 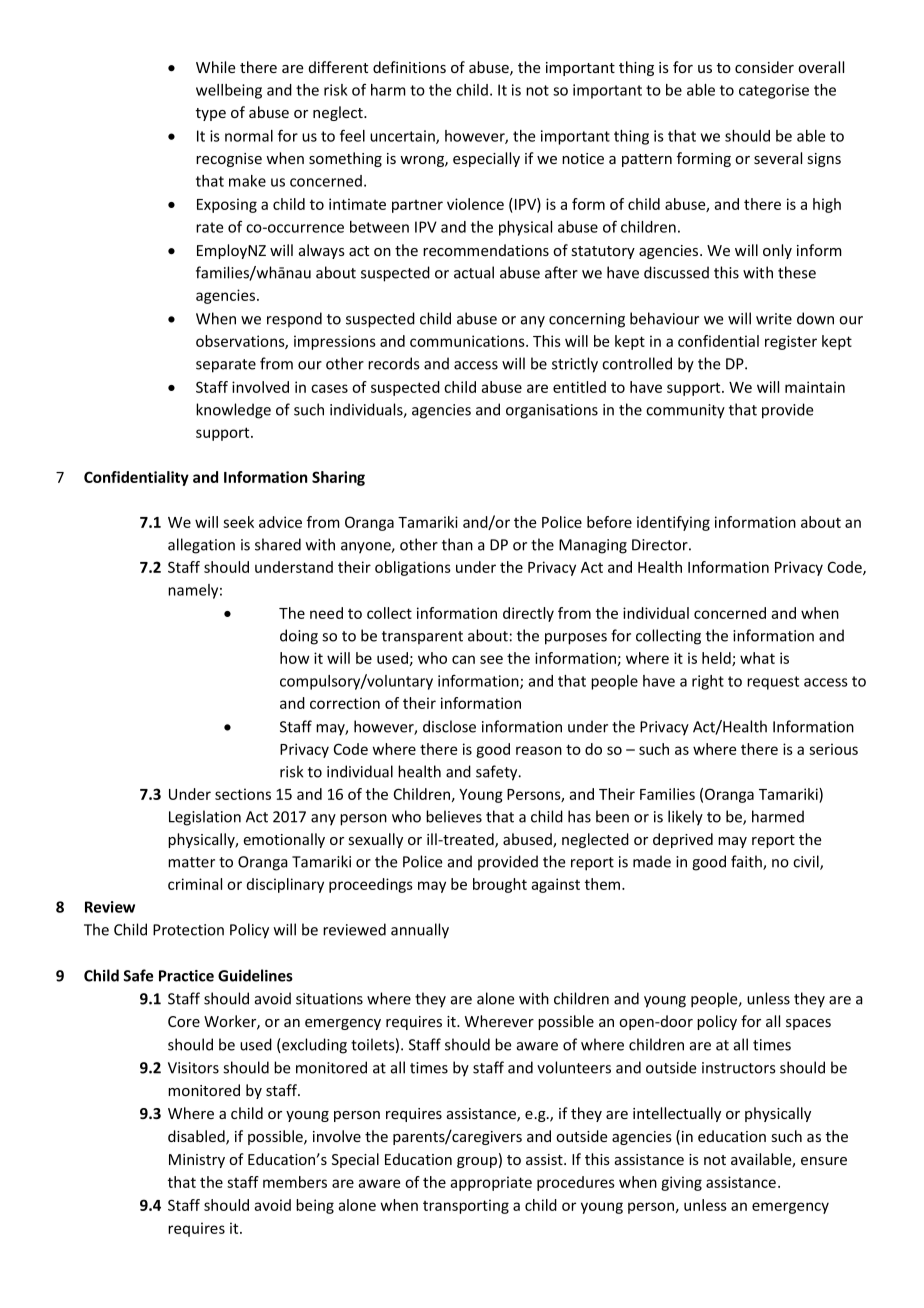 What do you see at coordinates (249, 136) in the image?
I see `normal` at bounding box center [249, 136].
